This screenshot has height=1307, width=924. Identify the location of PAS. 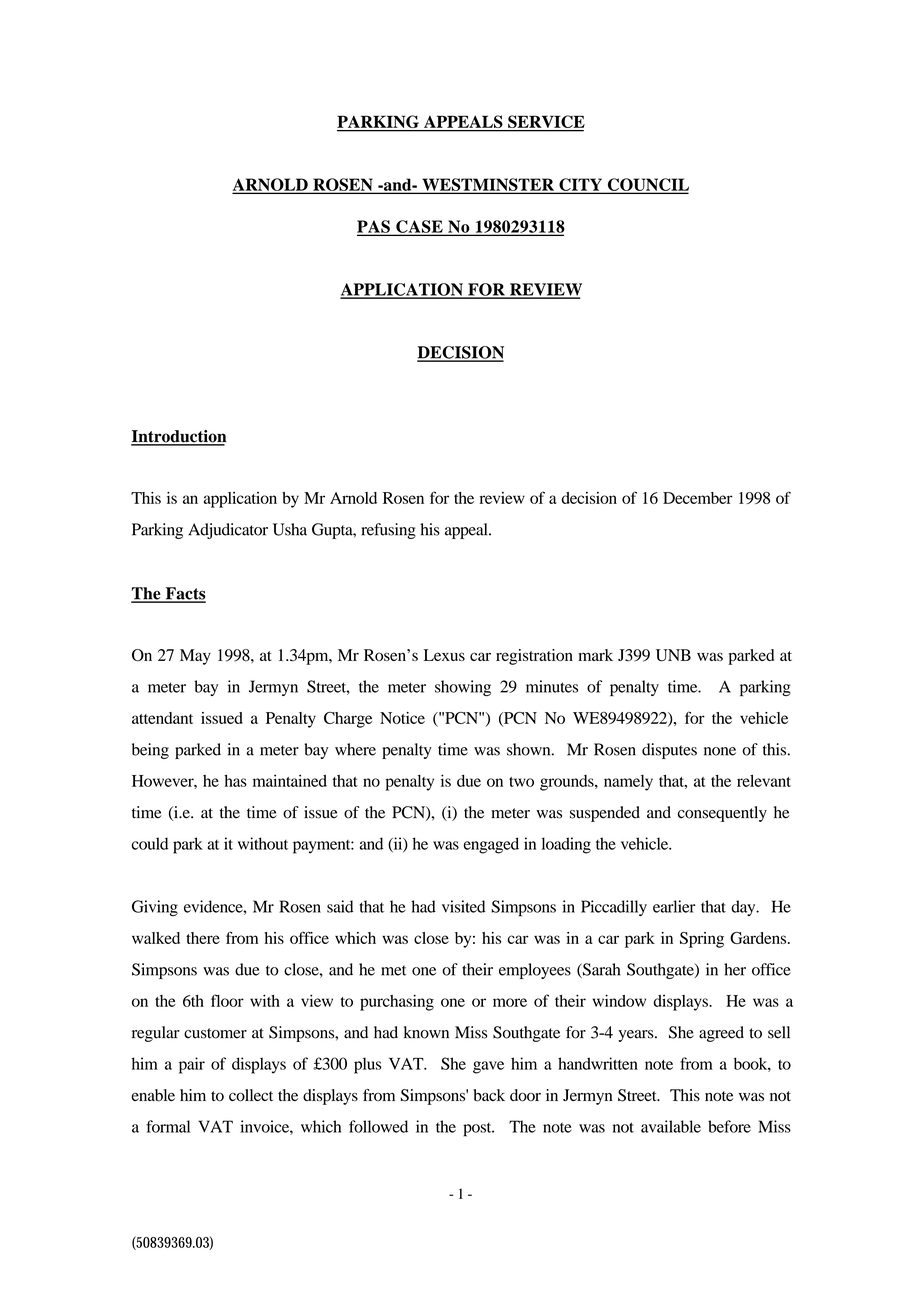
(374, 227).
